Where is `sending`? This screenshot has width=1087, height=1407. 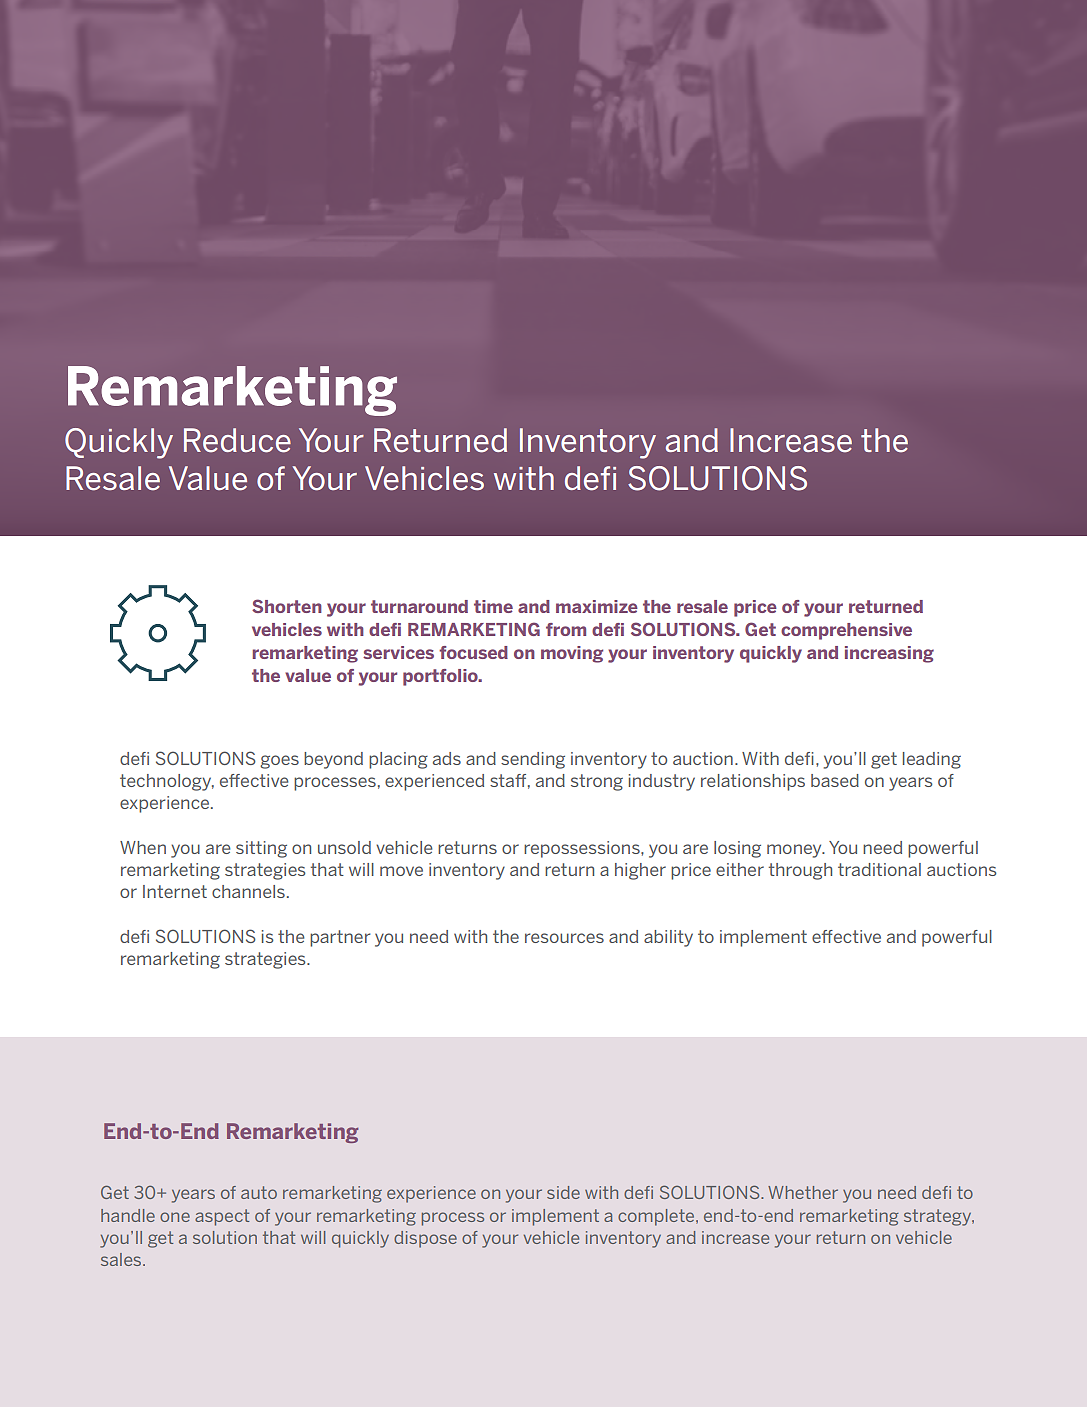 sending is located at coordinates (533, 760).
